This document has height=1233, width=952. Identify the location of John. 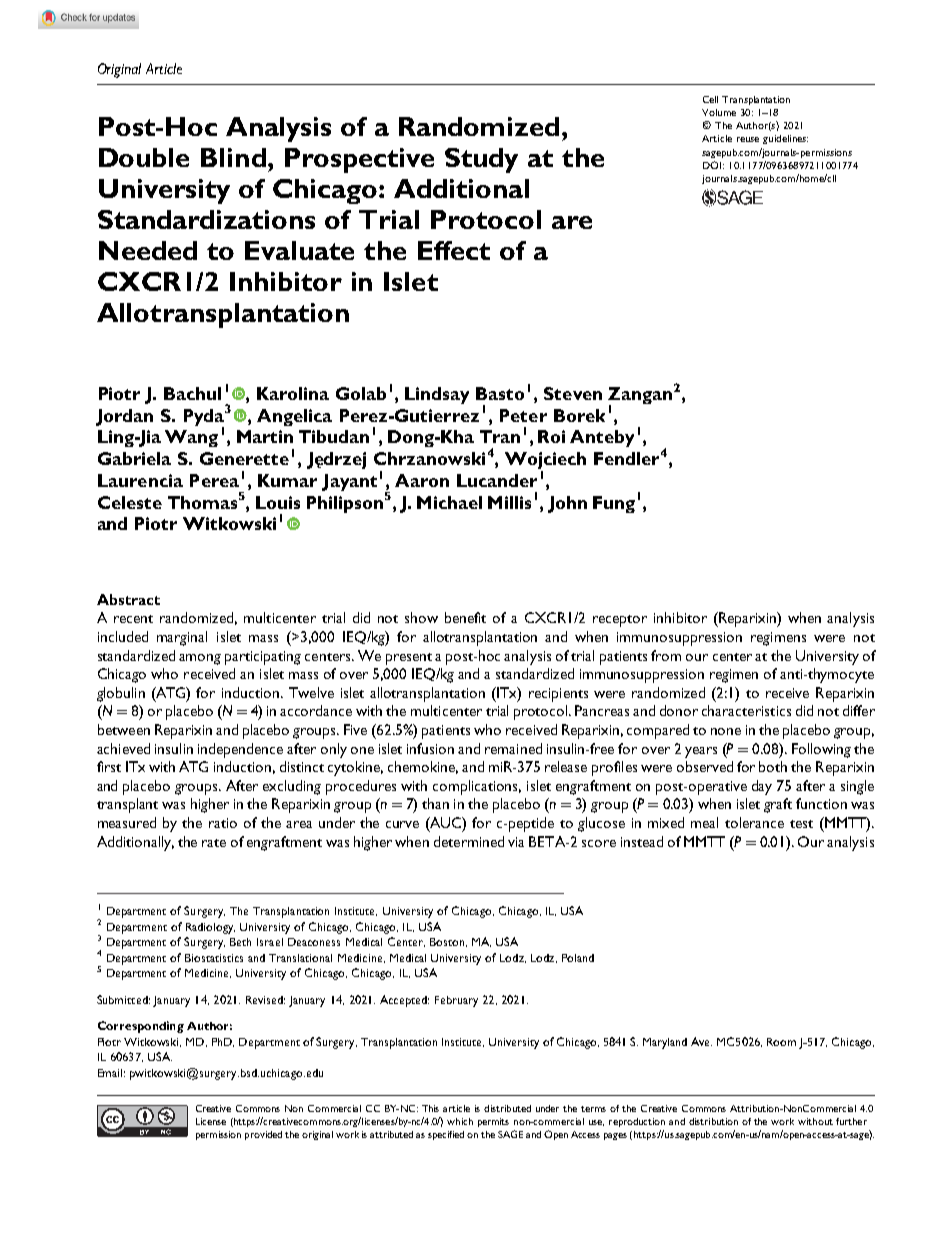
(567, 504).
